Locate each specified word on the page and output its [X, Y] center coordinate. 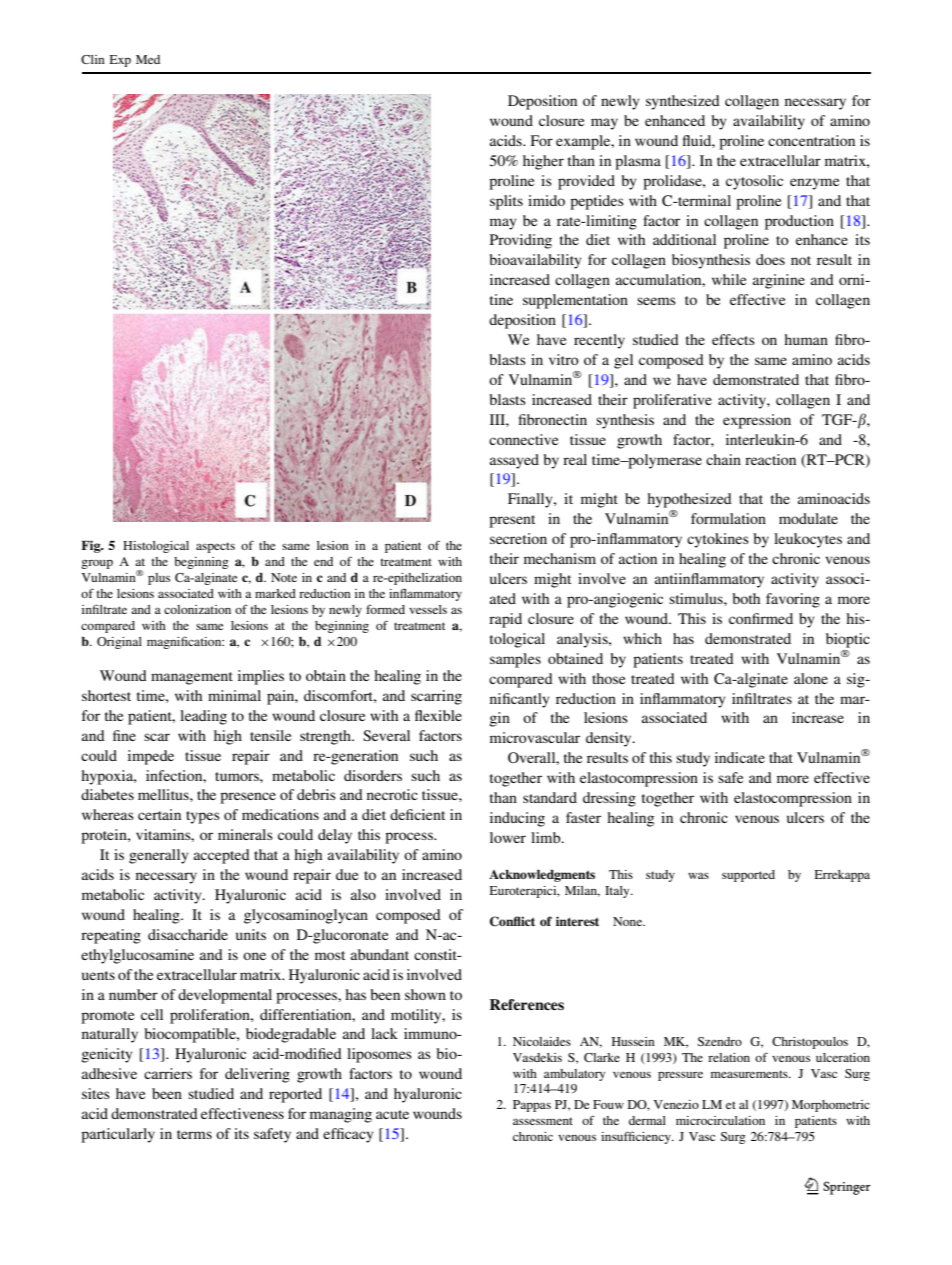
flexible [438, 715]
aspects [215, 547]
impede [151, 757]
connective [523, 439]
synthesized [683, 102]
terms [194, 1134]
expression [757, 421]
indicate [740, 757]
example [584, 142]
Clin [93, 59]
